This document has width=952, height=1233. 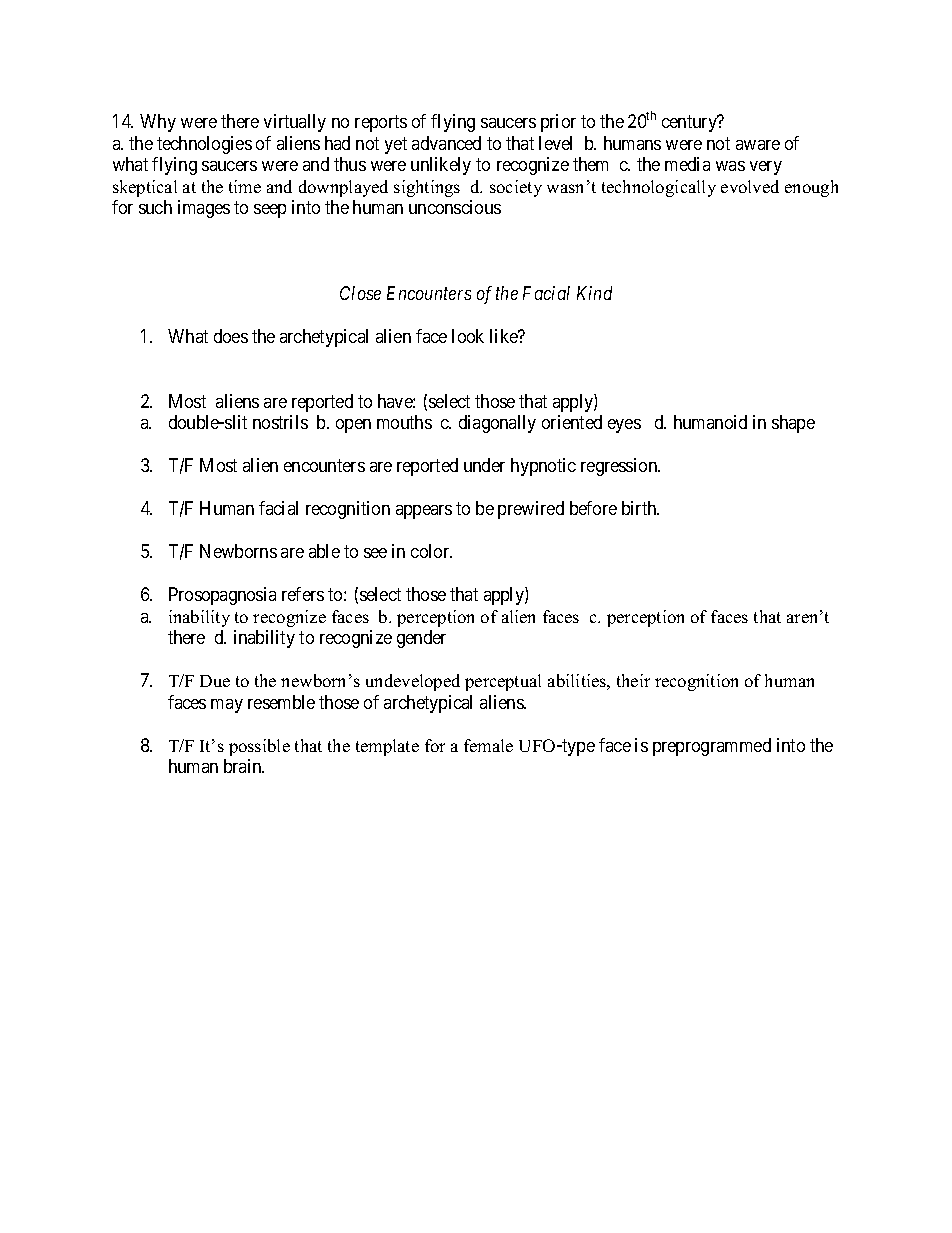 I want to click on under, so click(x=484, y=465).
